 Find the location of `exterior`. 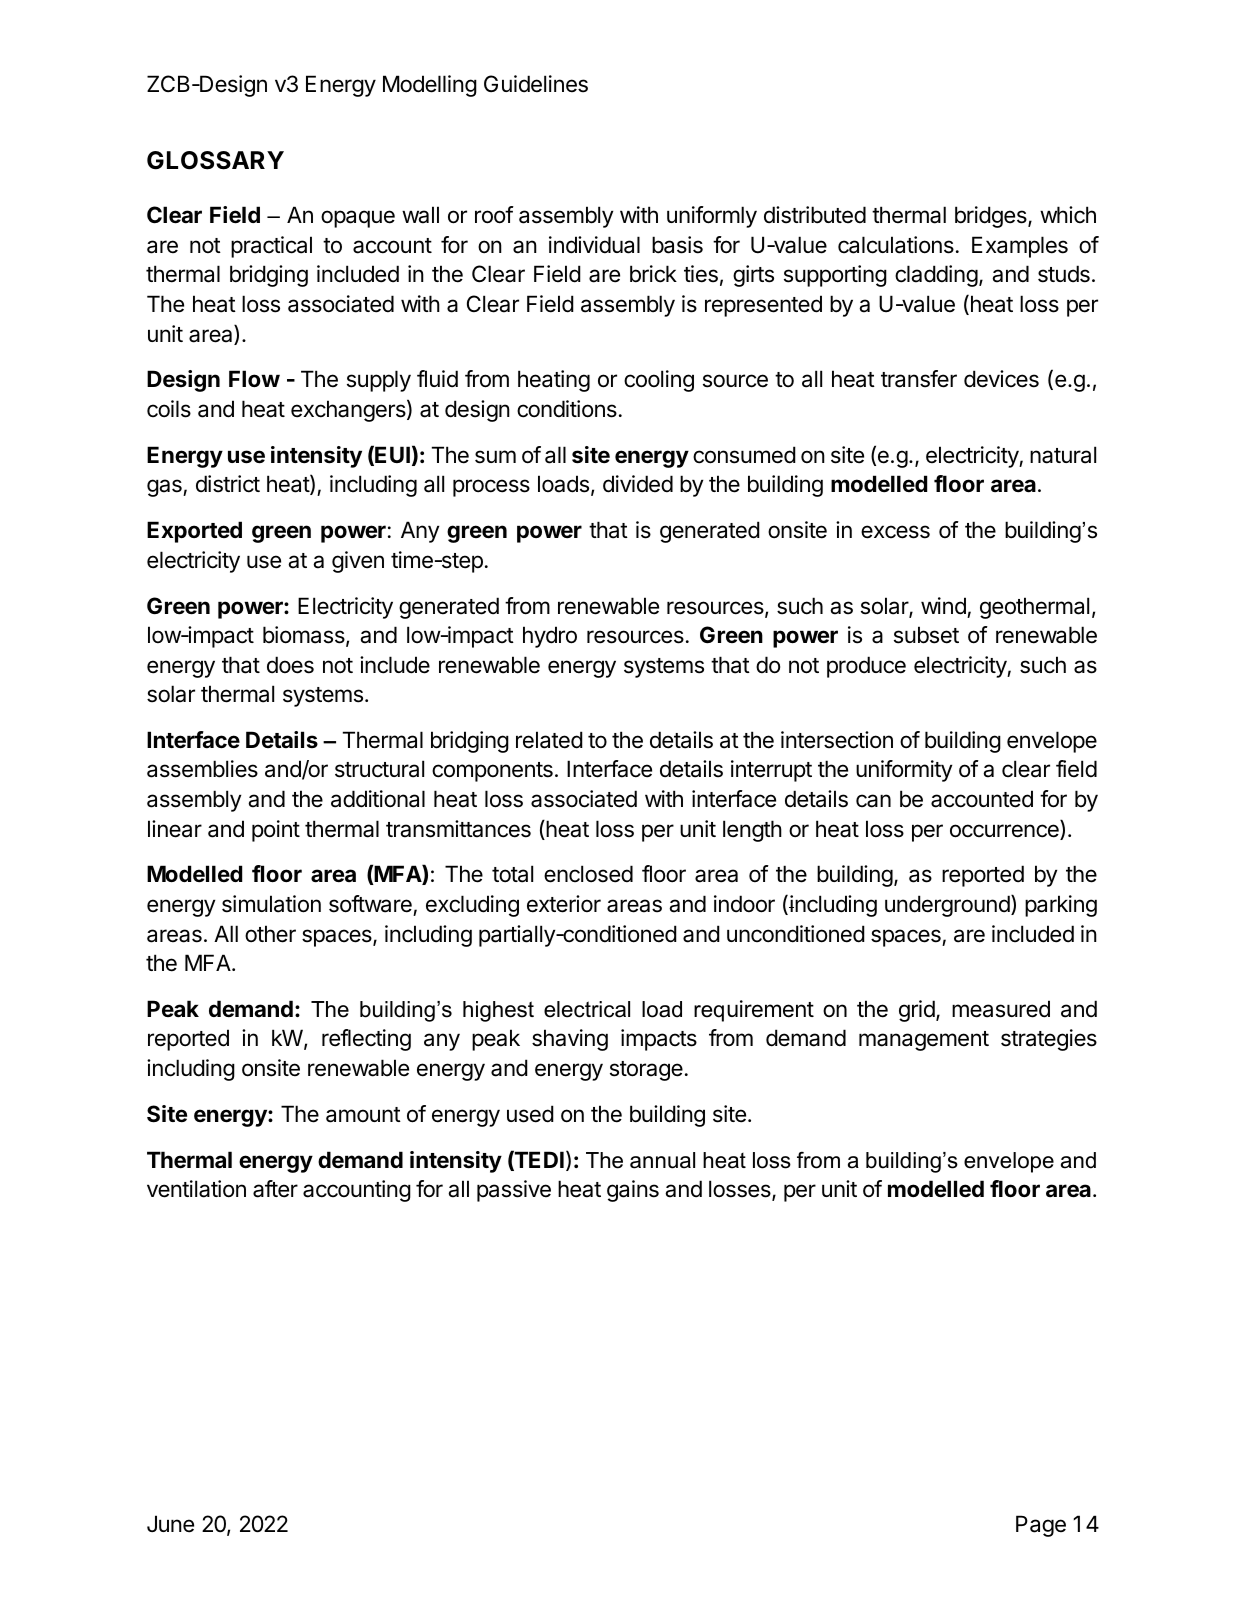

exterior is located at coordinates (564, 904).
